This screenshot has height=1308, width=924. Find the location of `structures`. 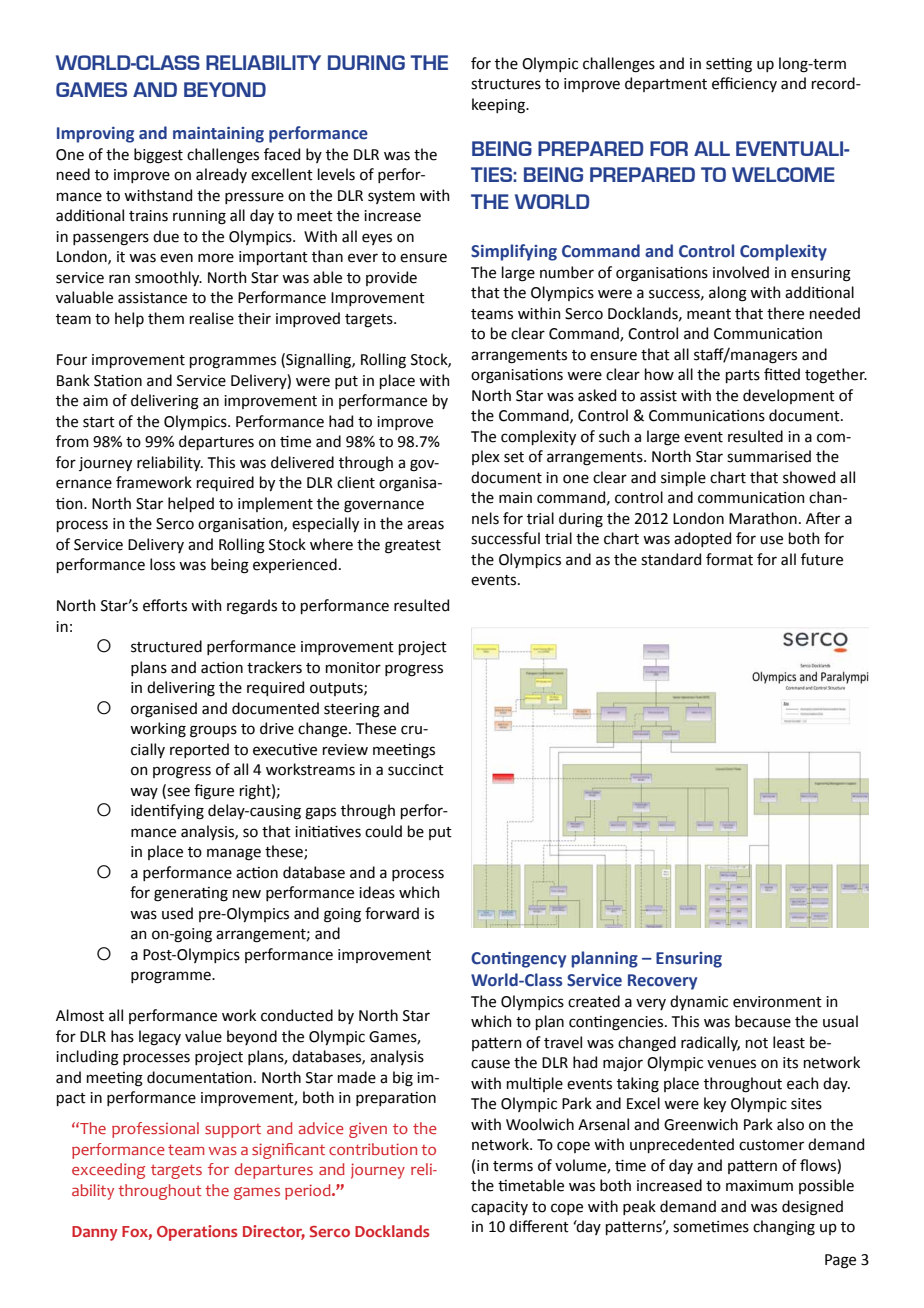

structures is located at coordinates (506, 84).
